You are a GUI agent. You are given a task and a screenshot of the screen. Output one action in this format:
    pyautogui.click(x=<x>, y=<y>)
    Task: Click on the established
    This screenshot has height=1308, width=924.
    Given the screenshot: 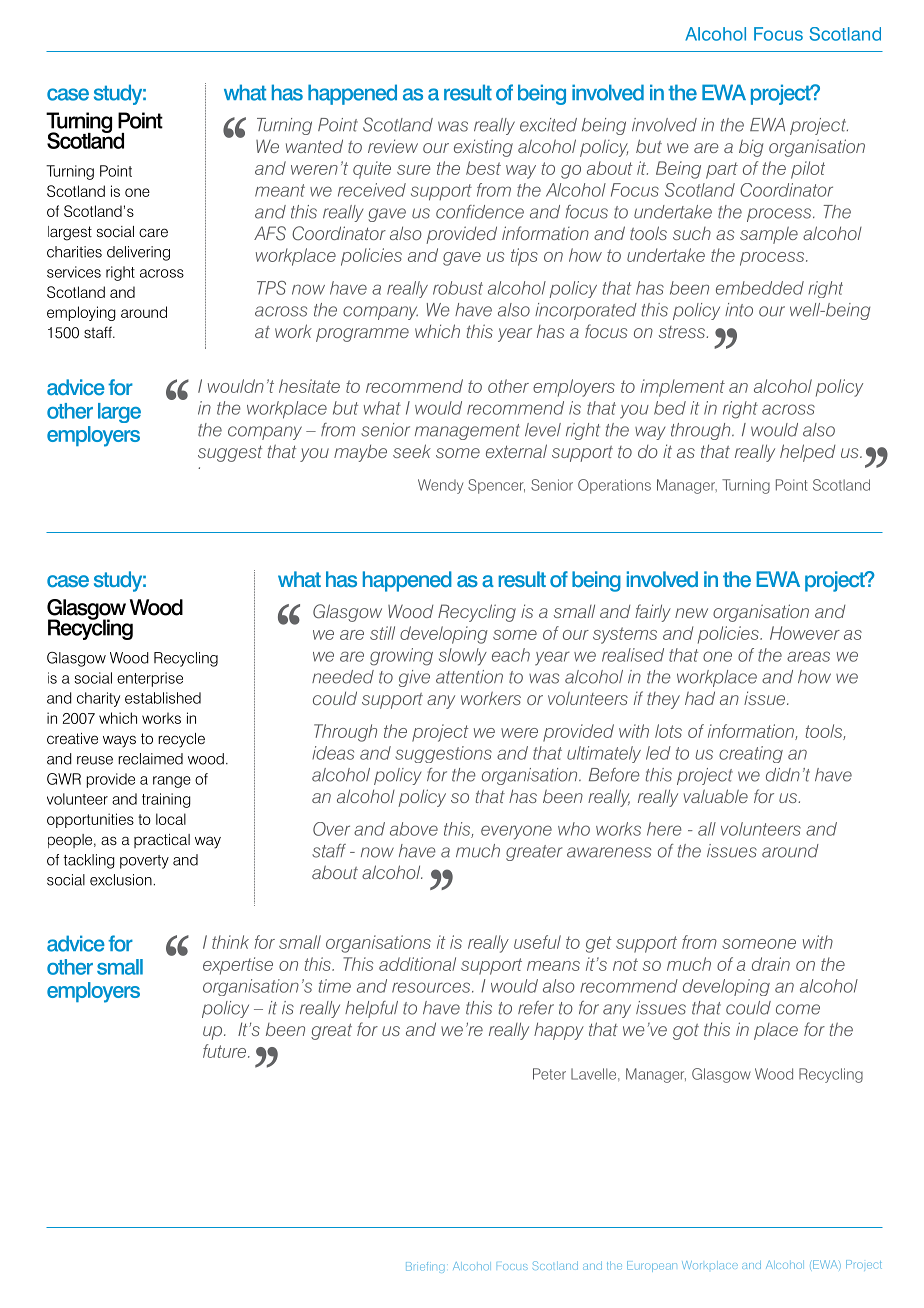 What is the action you would take?
    pyautogui.click(x=163, y=698)
